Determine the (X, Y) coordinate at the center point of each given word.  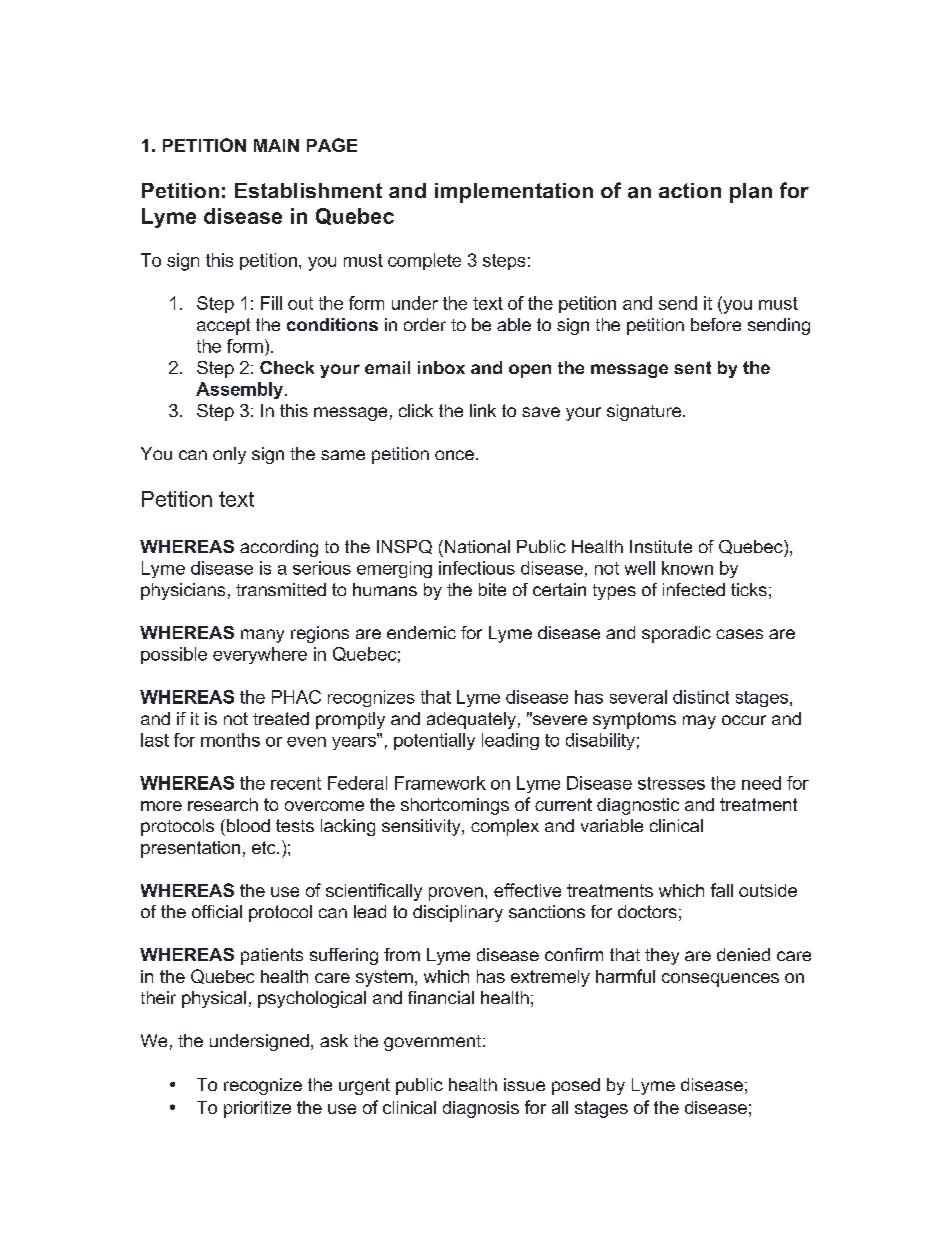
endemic (421, 632)
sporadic (676, 634)
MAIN (276, 145)
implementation (514, 193)
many (262, 636)
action (690, 190)
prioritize (257, 1109)
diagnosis (481, 1109)
